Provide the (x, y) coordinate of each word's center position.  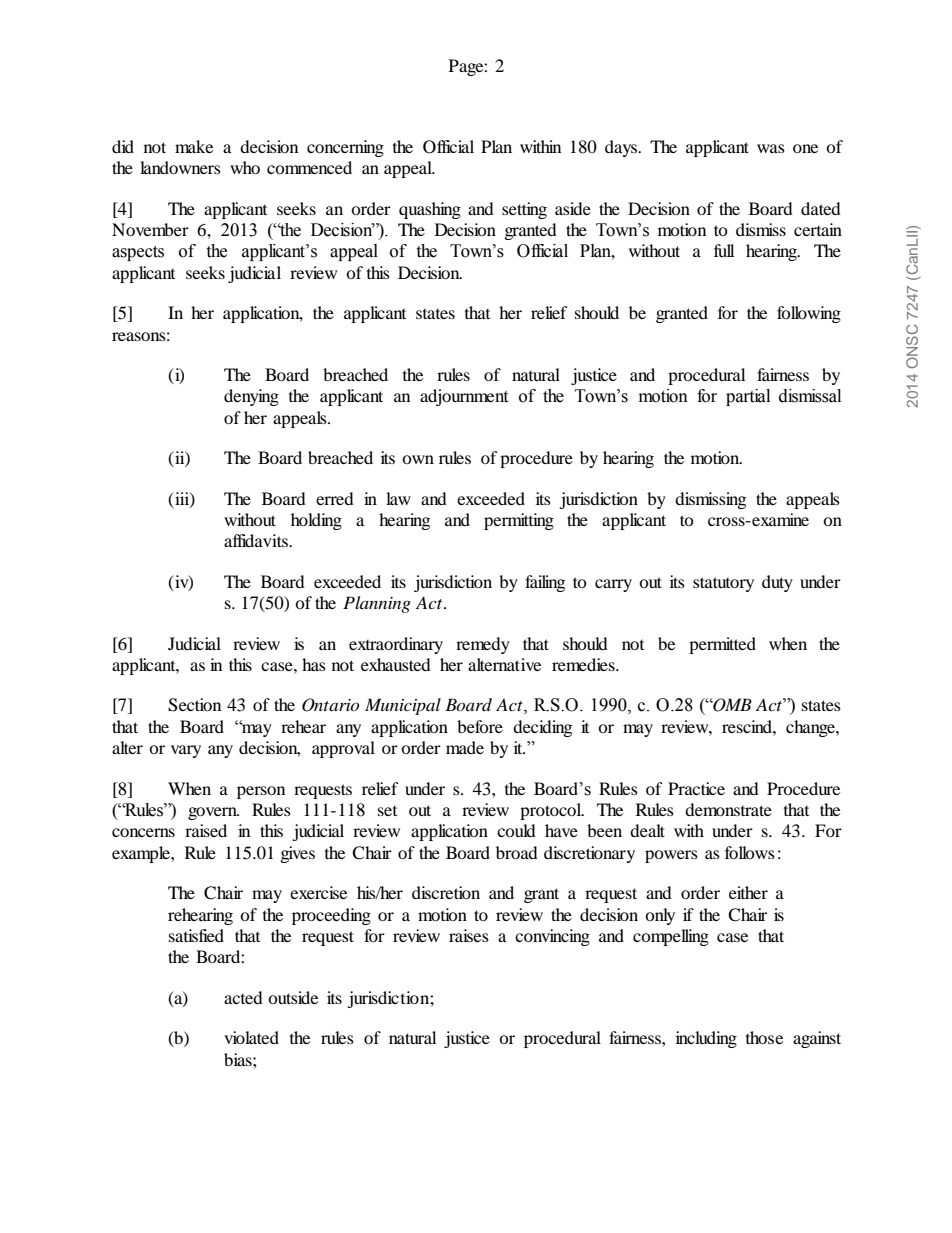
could (516, 830)
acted (243, 997)
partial (748, 397)
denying (251, 397)
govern (213, 813)
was (771, 148)
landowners (180, 167)
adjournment (464, 397)
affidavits (257, 540)
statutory (723, 584)
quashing (430, 210)
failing (545, 583)
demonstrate (728, 809)
